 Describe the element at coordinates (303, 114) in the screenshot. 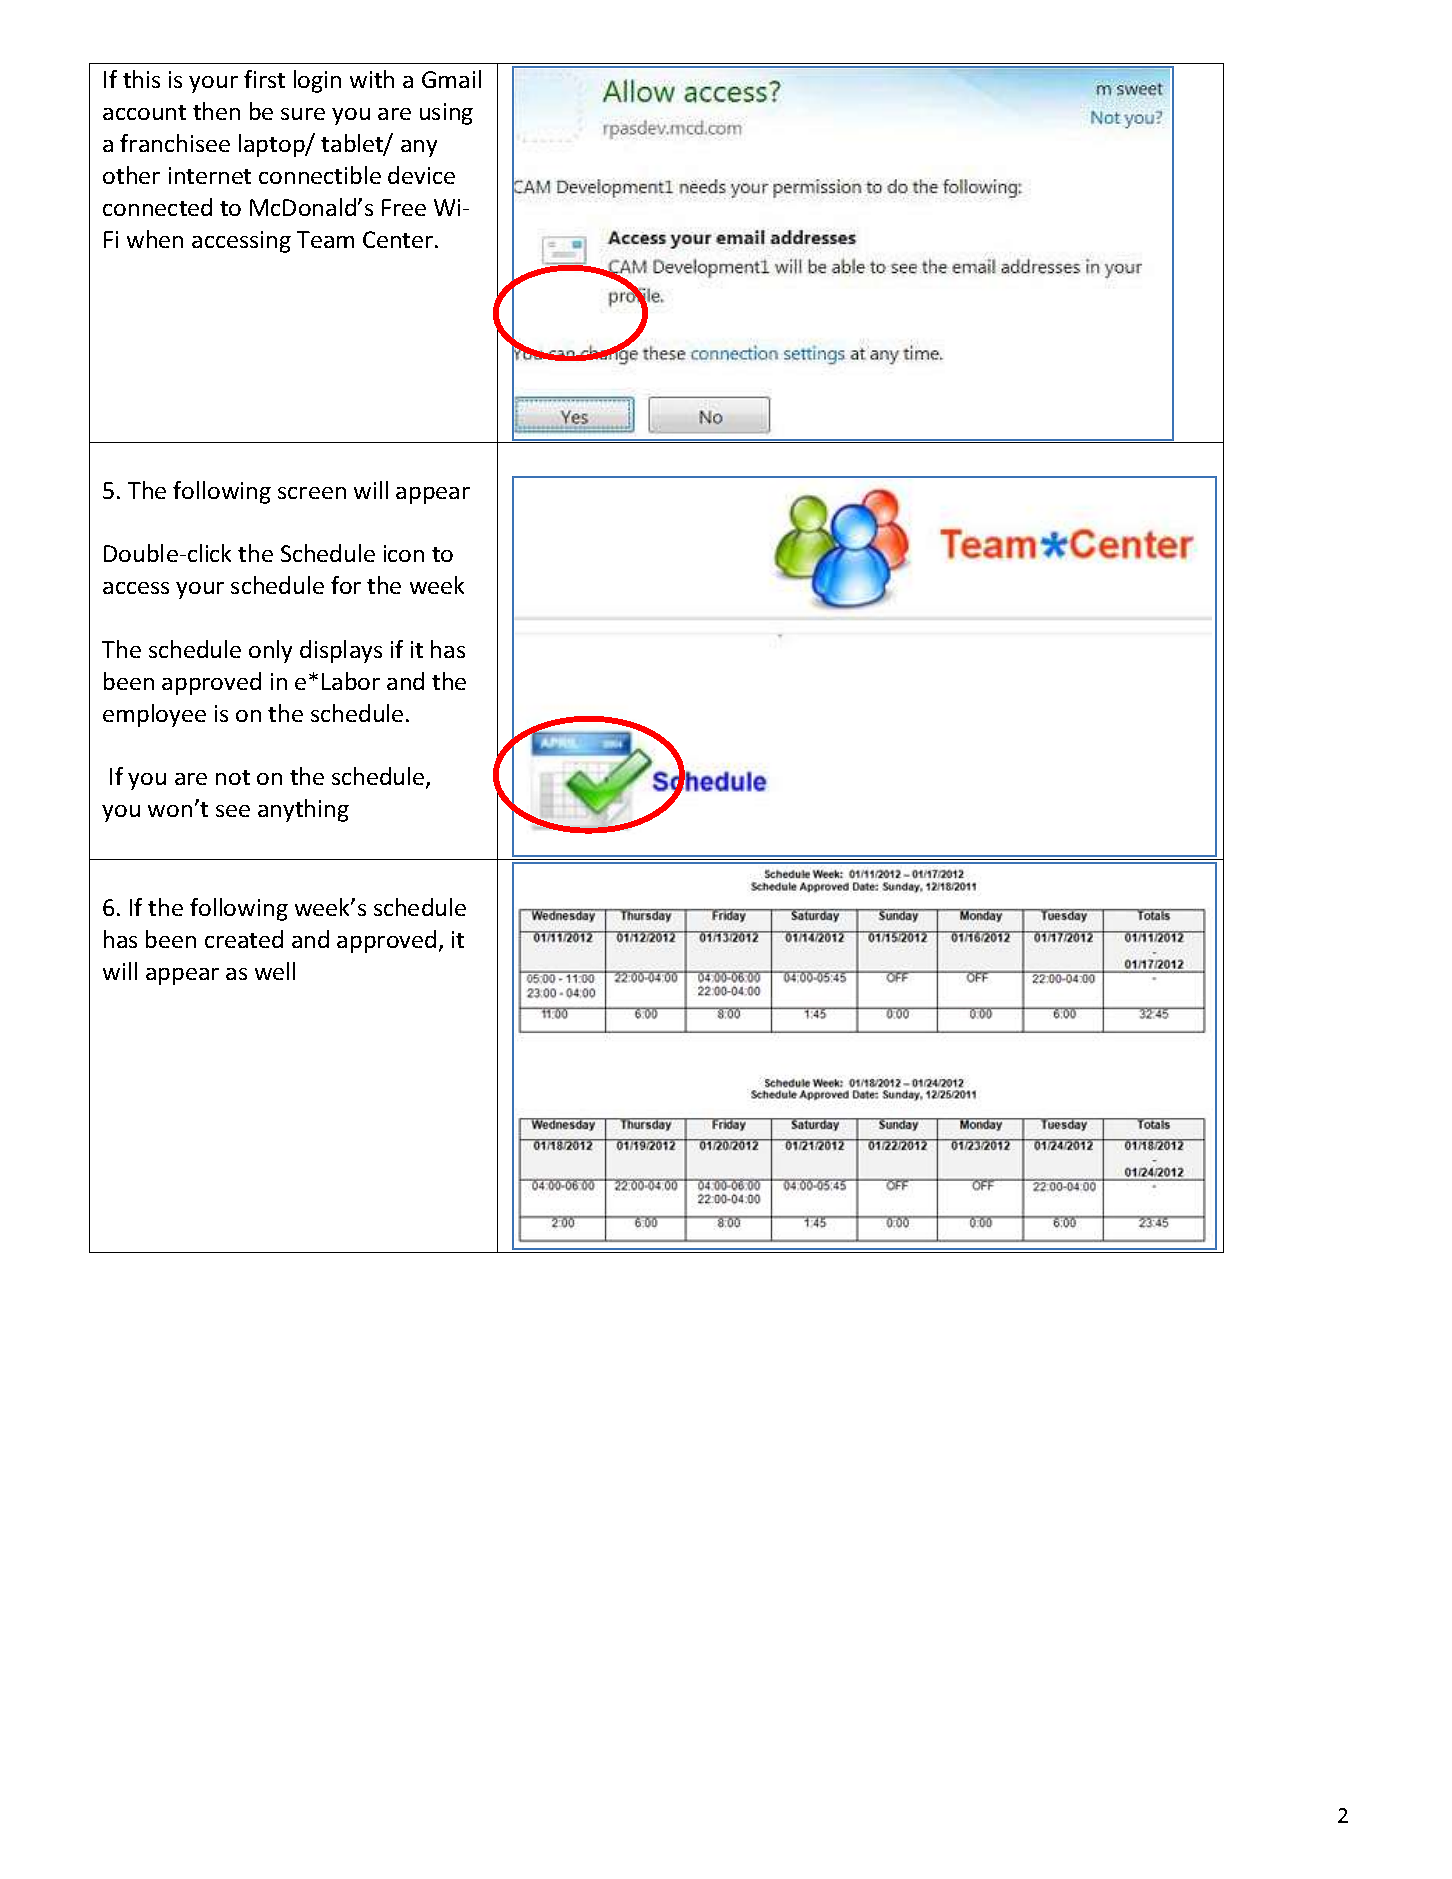

I see `sure` at that location.
